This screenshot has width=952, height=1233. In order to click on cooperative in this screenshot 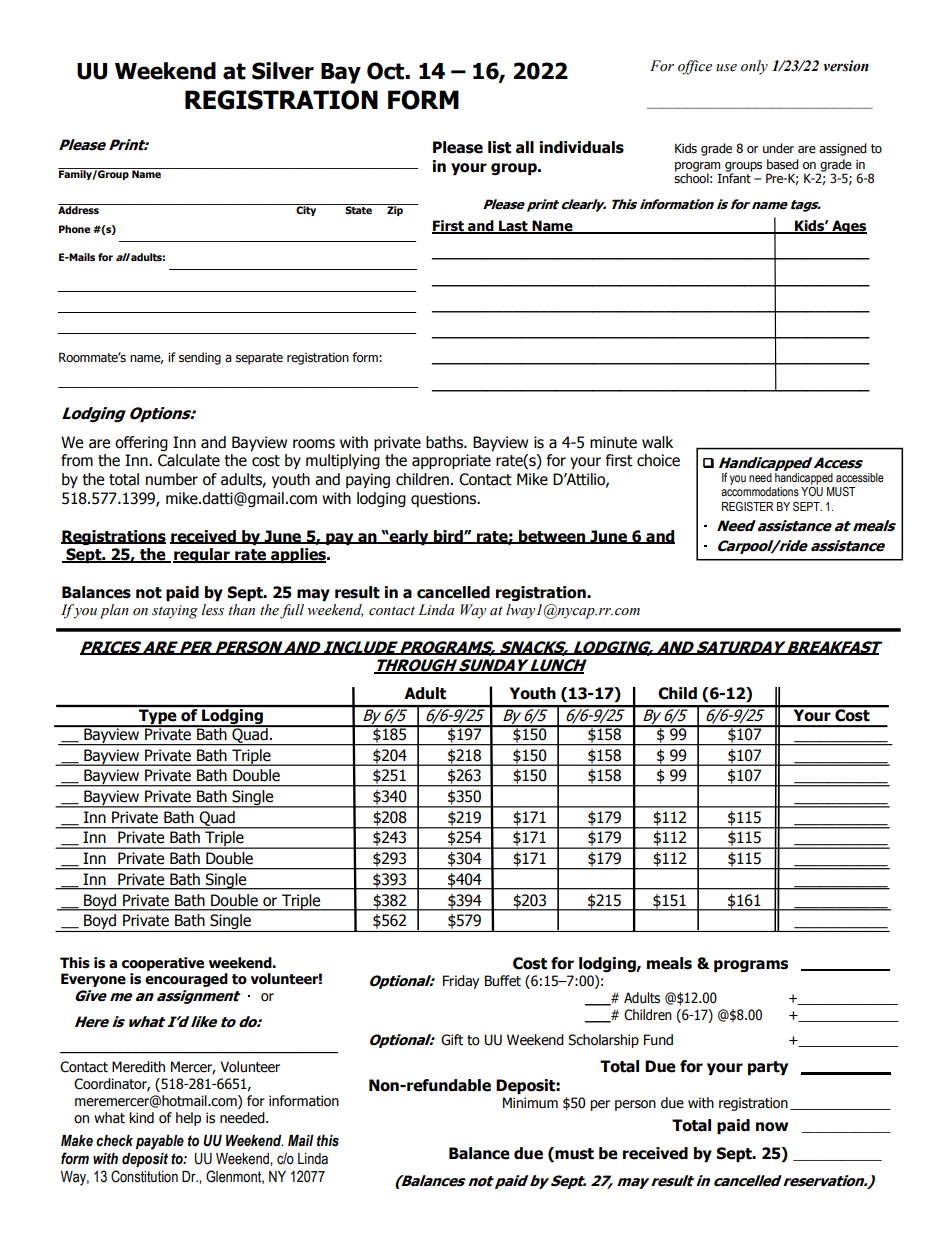, I will do `click(163, 964)`.
